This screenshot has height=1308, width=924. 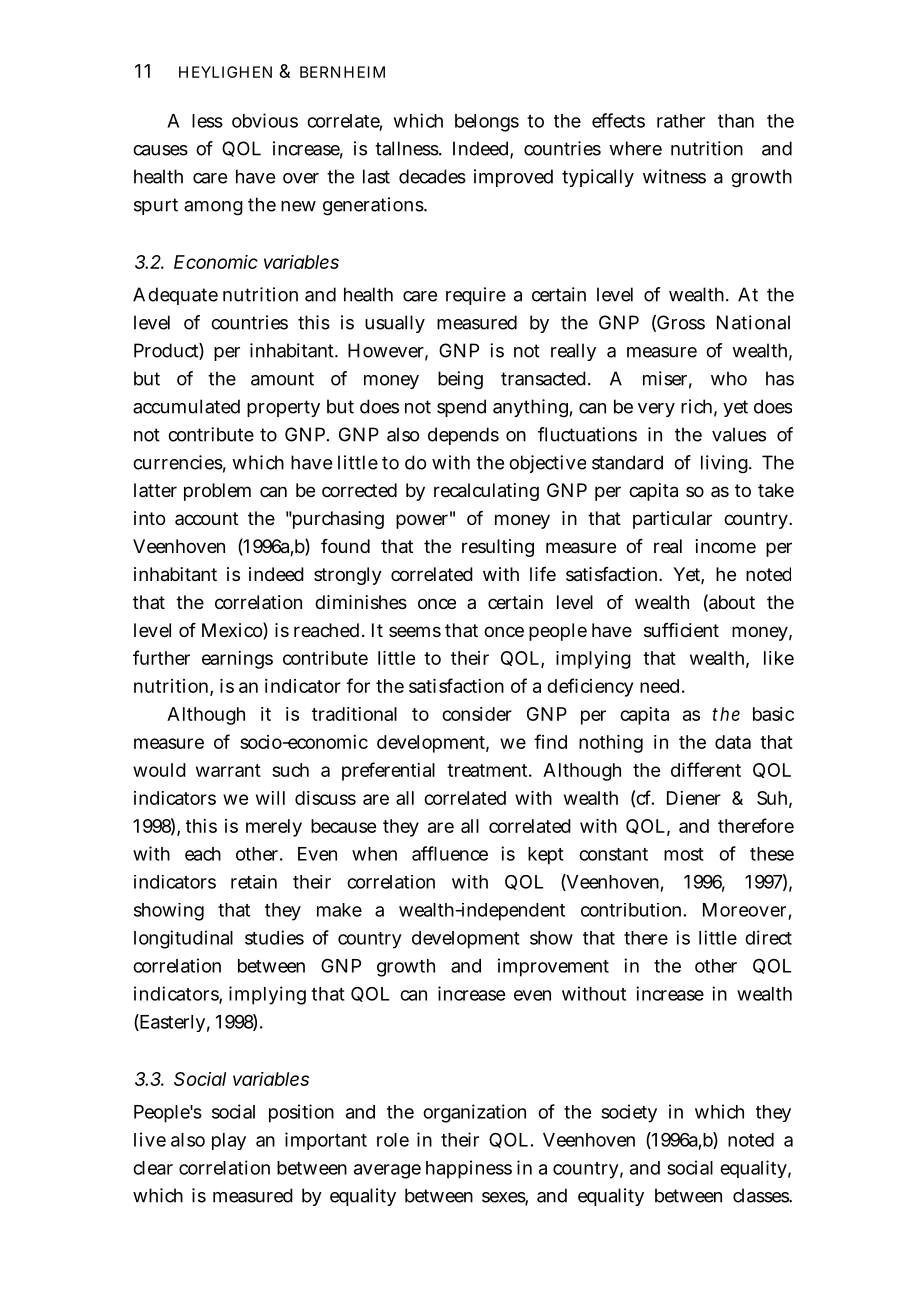 What do you see at coordinates (674, 176) in the screenshot?
I see `witness` at bounding box center [674, 176].
